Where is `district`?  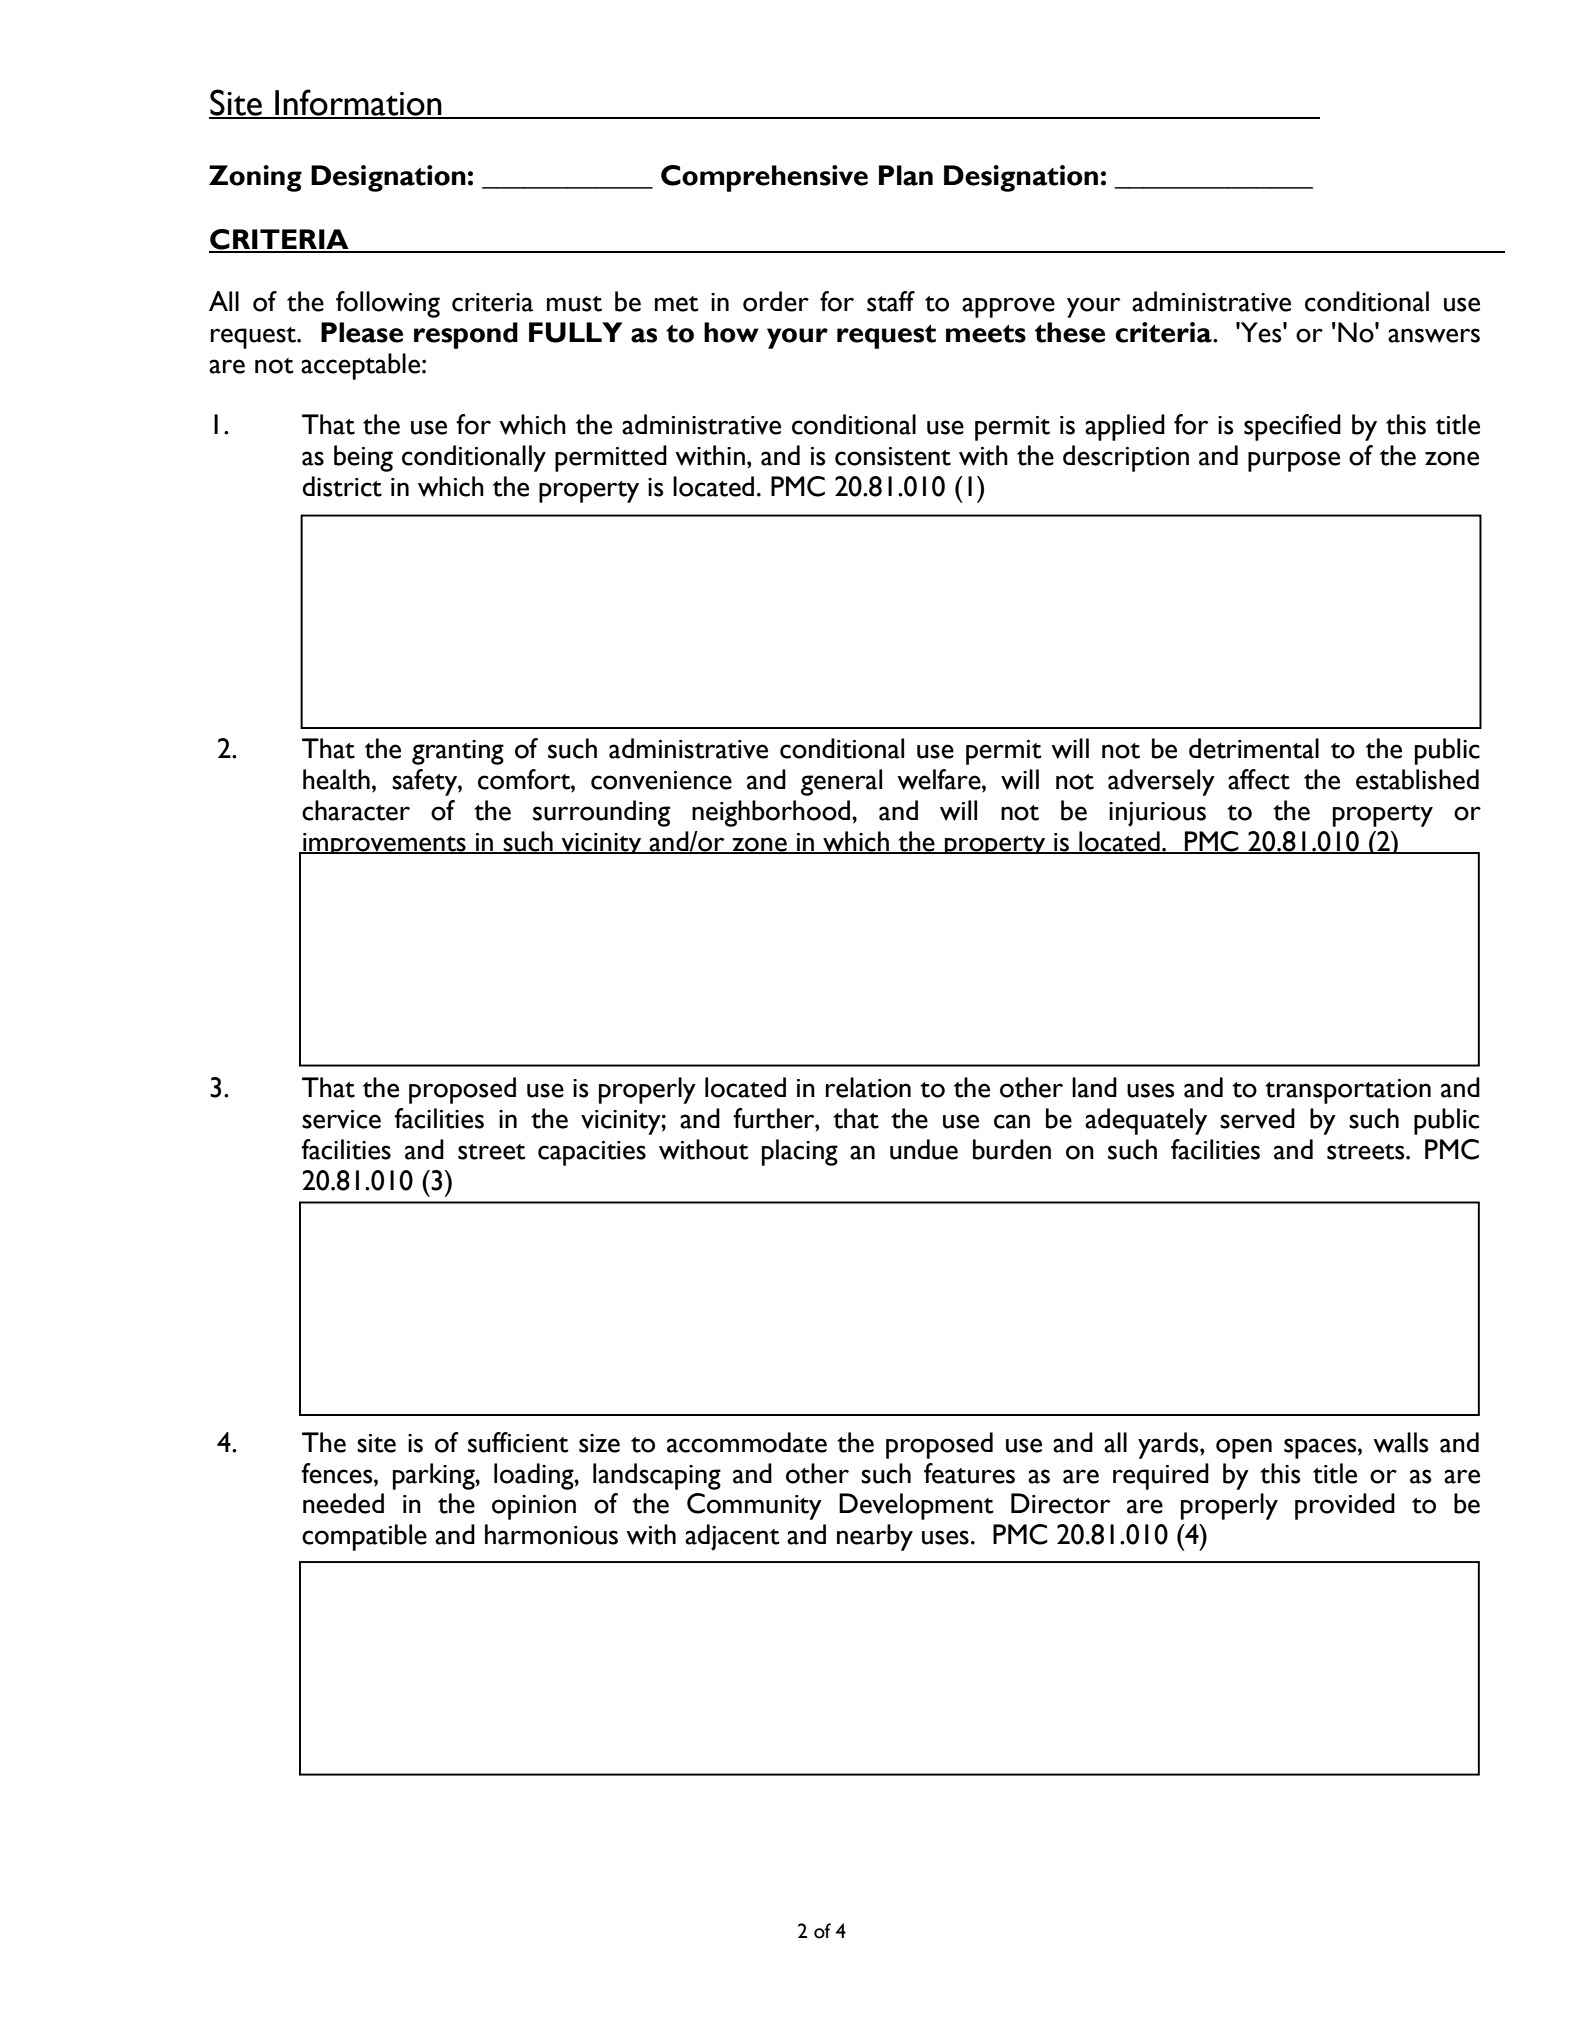
district is located at coordinates (342, 486).
